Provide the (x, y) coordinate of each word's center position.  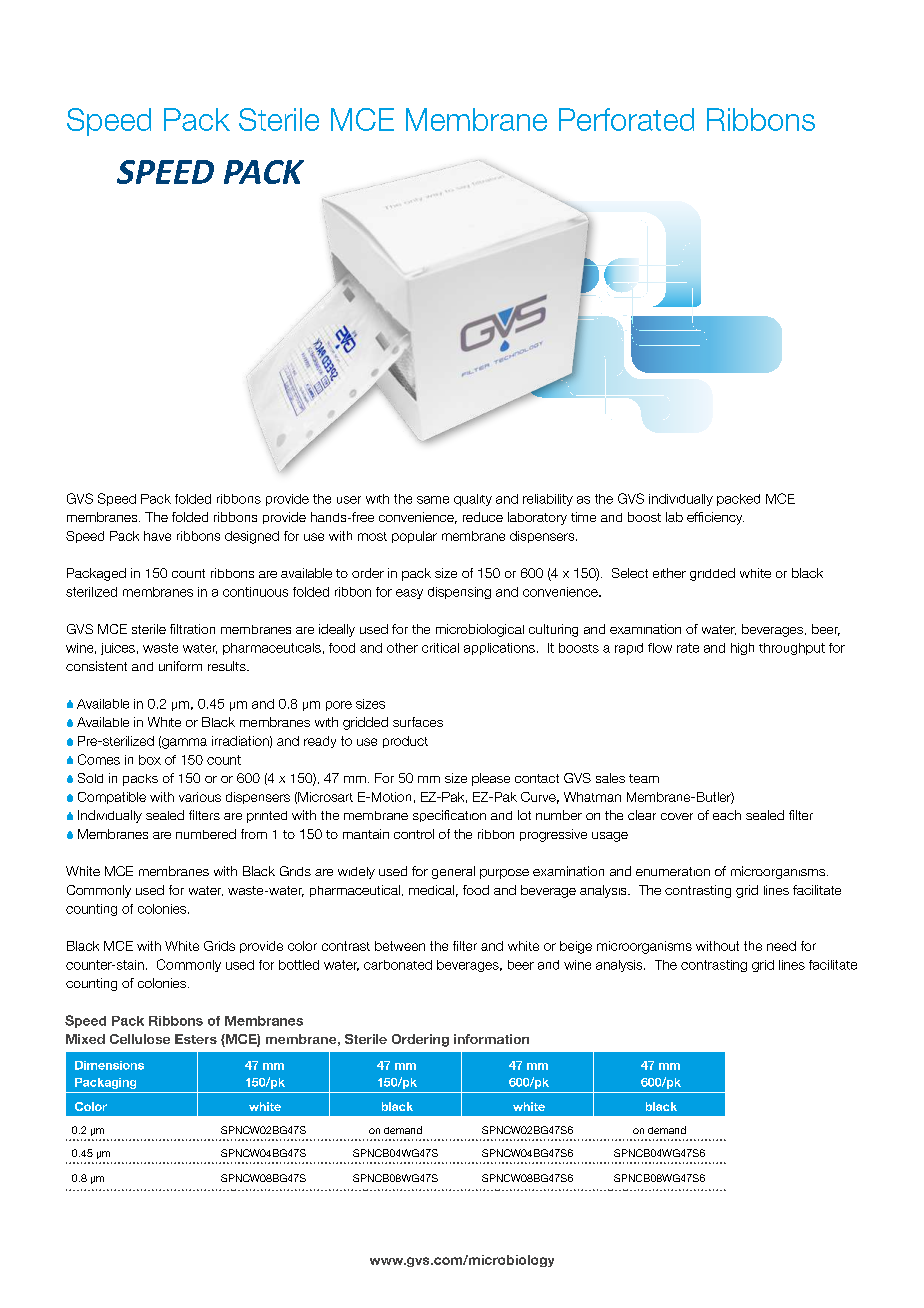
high (742, 649)
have (157, 536)
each (727, 815)
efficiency (715, 518)
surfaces (418, 722)
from (254, 834)
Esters (196, 1039)
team (644, 778)
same (433, 500)
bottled (299, 965)
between (400, 946)
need (781, 946)
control (414, 834)
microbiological (480, 630)
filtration (192, 629)
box (150, 760)
